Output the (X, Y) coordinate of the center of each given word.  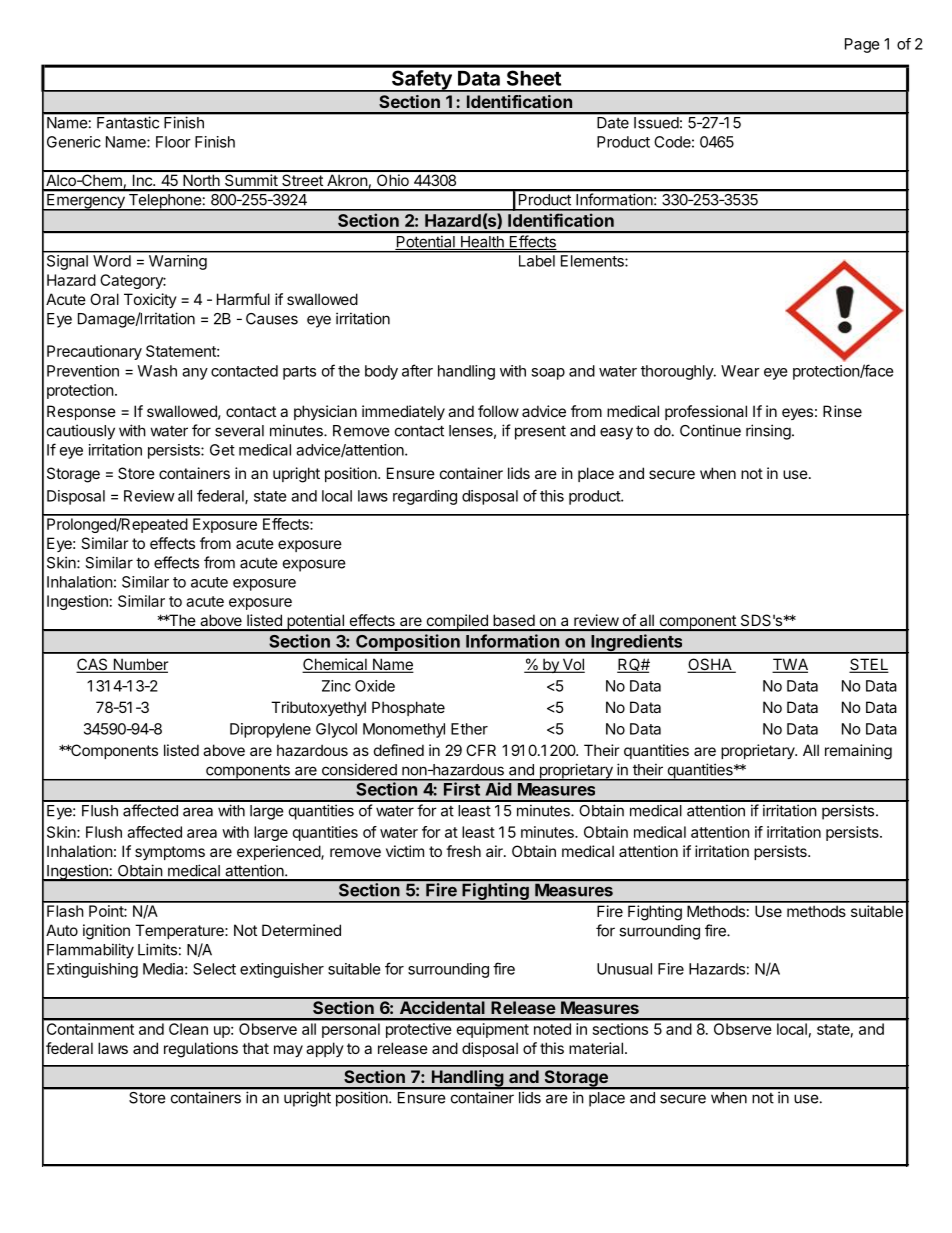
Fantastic (128, 123)
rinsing (768, 432)
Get (222, 450)
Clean (188, 1029)
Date (613, 123)
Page (862, 45)
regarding (425, 497)
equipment (493, 1030)
